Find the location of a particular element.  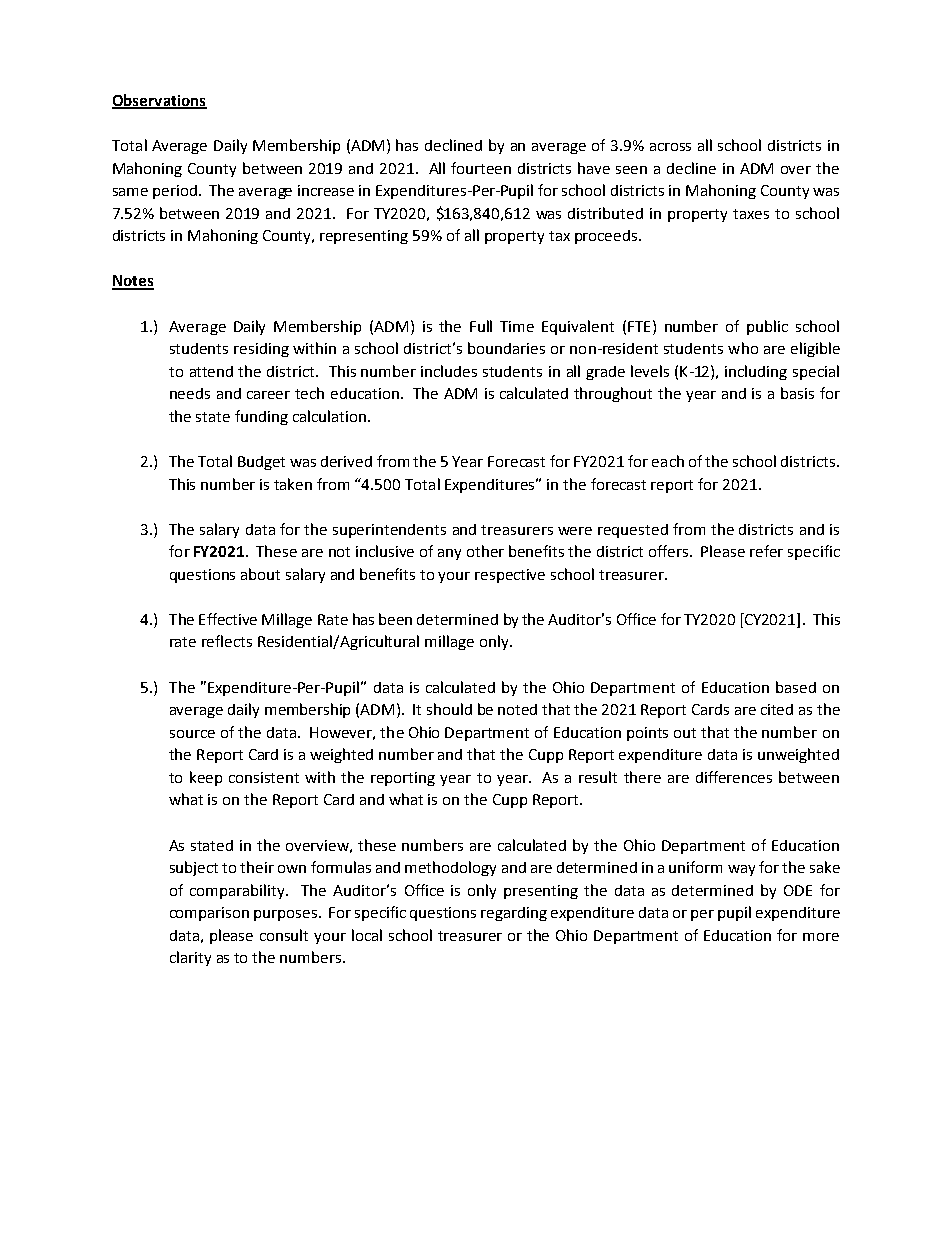

source is located at coordinates (192, 734).
